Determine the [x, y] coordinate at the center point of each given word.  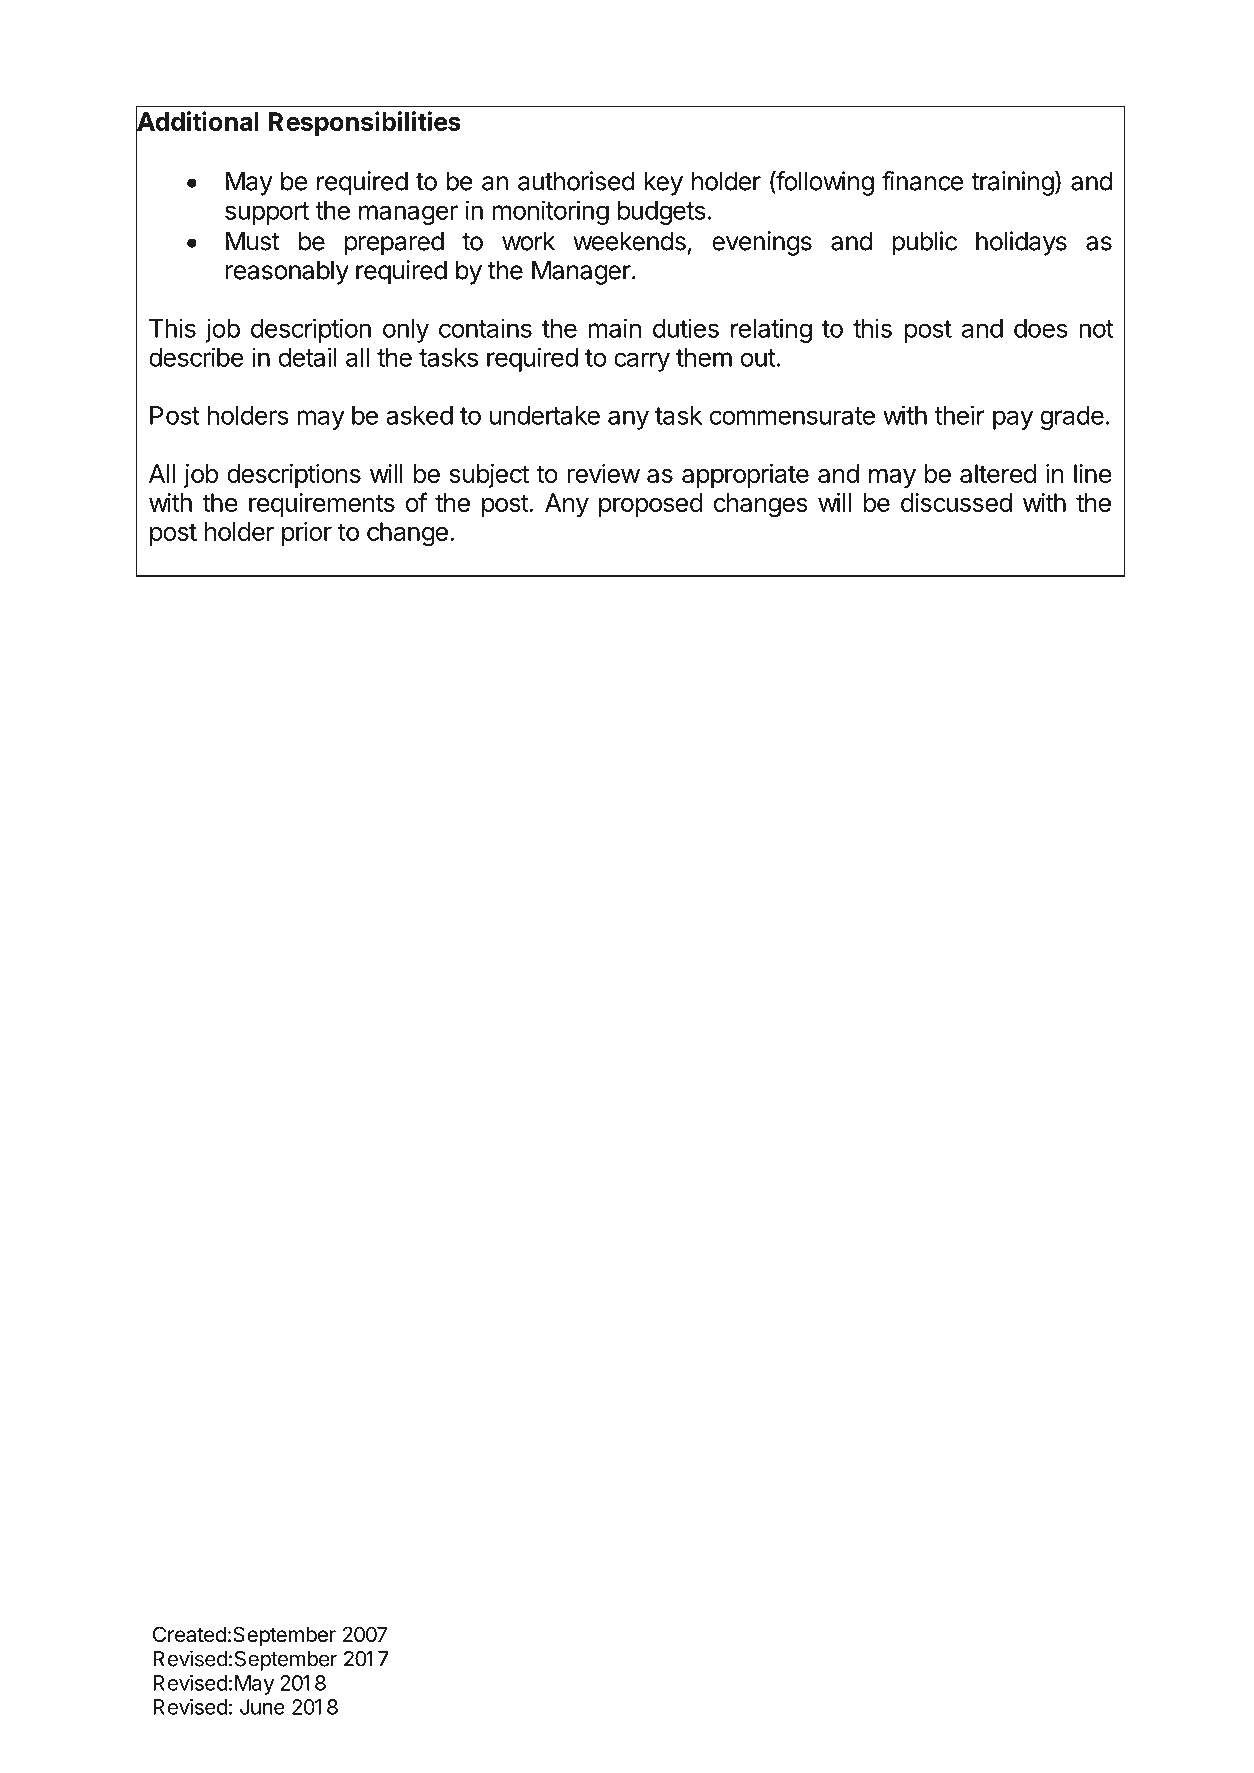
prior [307, 534]
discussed [956, 502]
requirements [322, 505]
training [1012, 183]
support [267, 213]
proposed [651, 505]
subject [489, 476]
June [262, 1707]
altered [998, 473]
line [1093, 473]
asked [419, 415]
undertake [545, 415]
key [663, 184]
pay [1013, 420]
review [603, 473]
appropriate [745, 476]
